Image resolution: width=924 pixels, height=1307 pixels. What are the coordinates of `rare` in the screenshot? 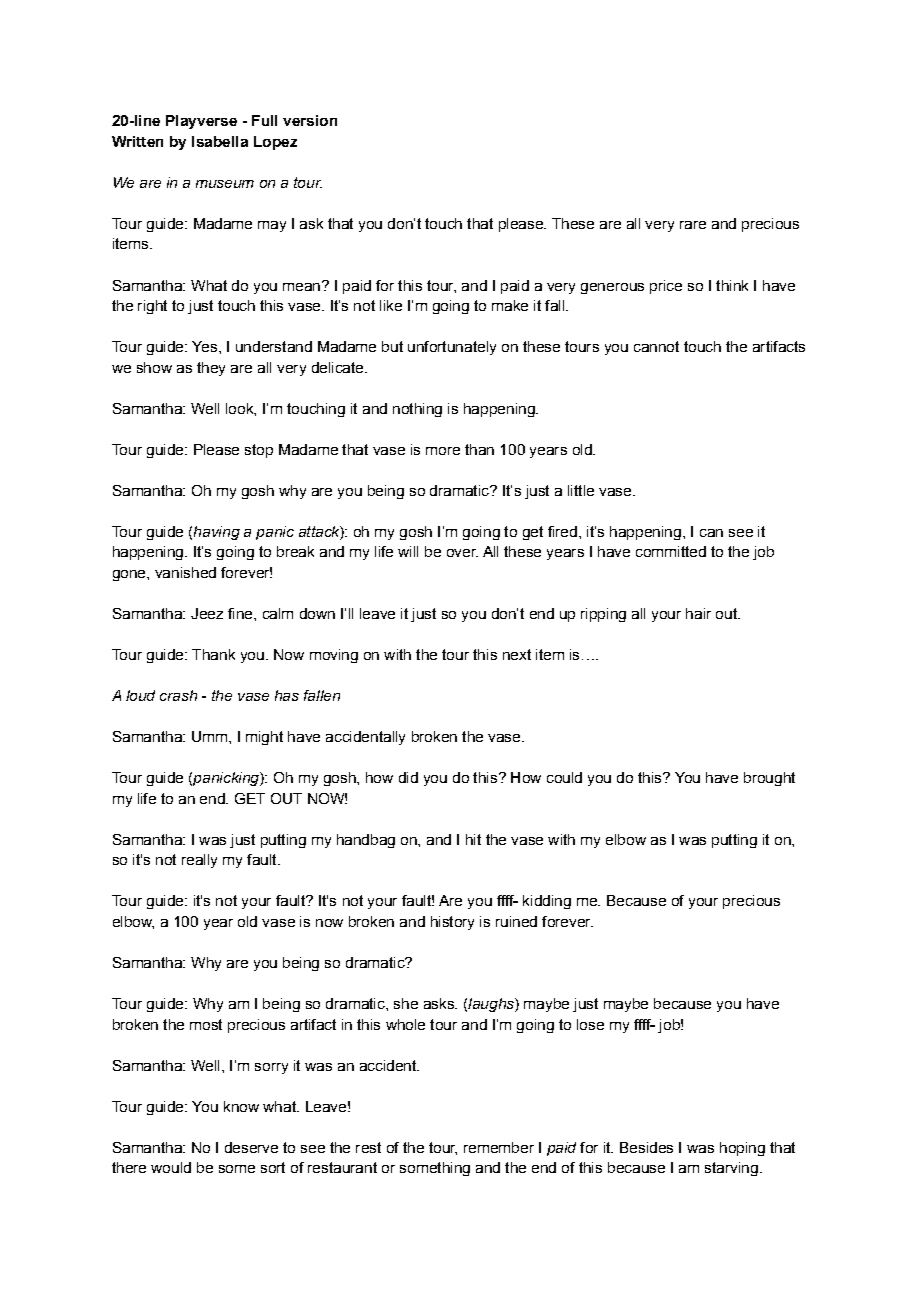 It's located at (693, 225).
